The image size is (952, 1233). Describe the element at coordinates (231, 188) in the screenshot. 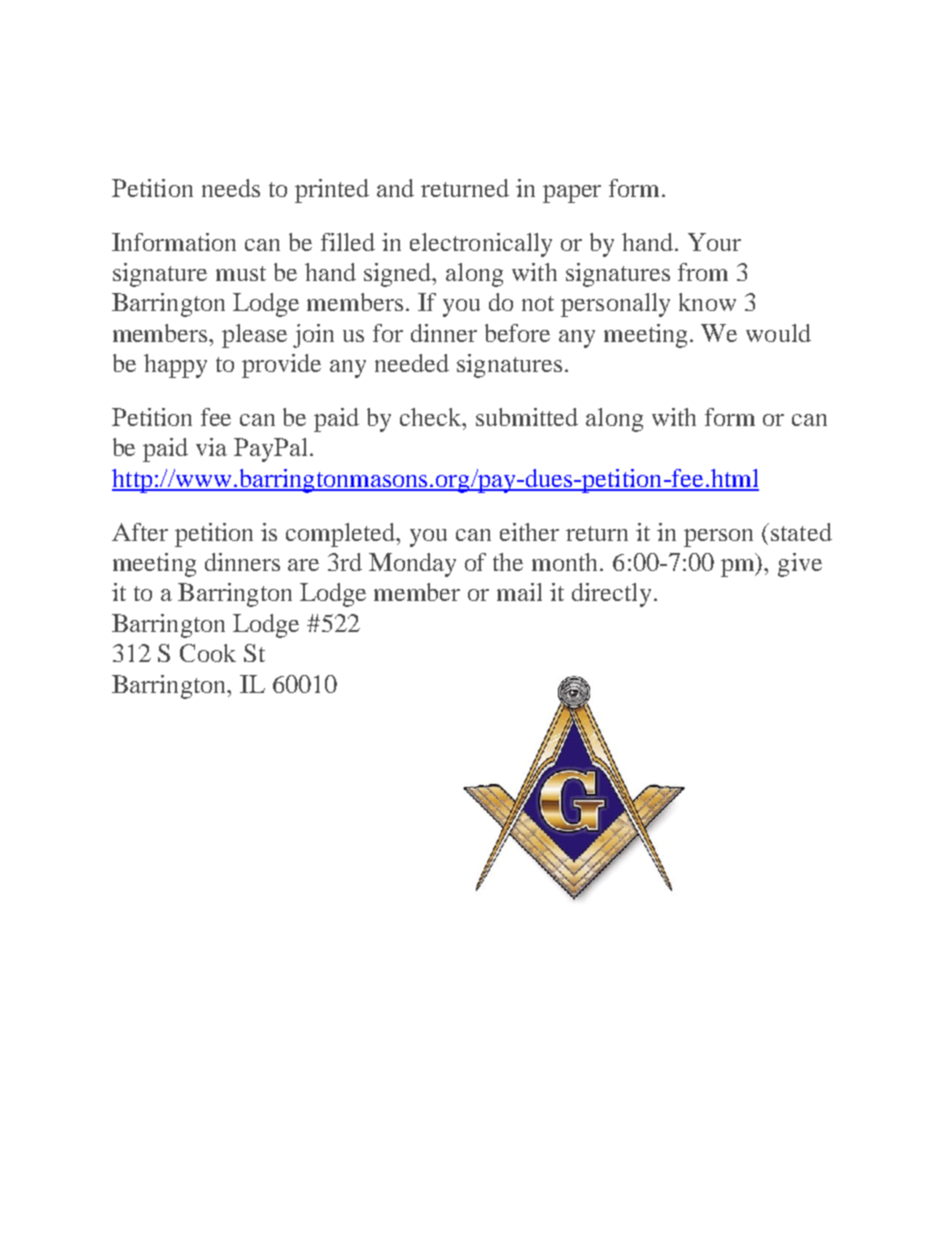

I see `needs` at that location.
